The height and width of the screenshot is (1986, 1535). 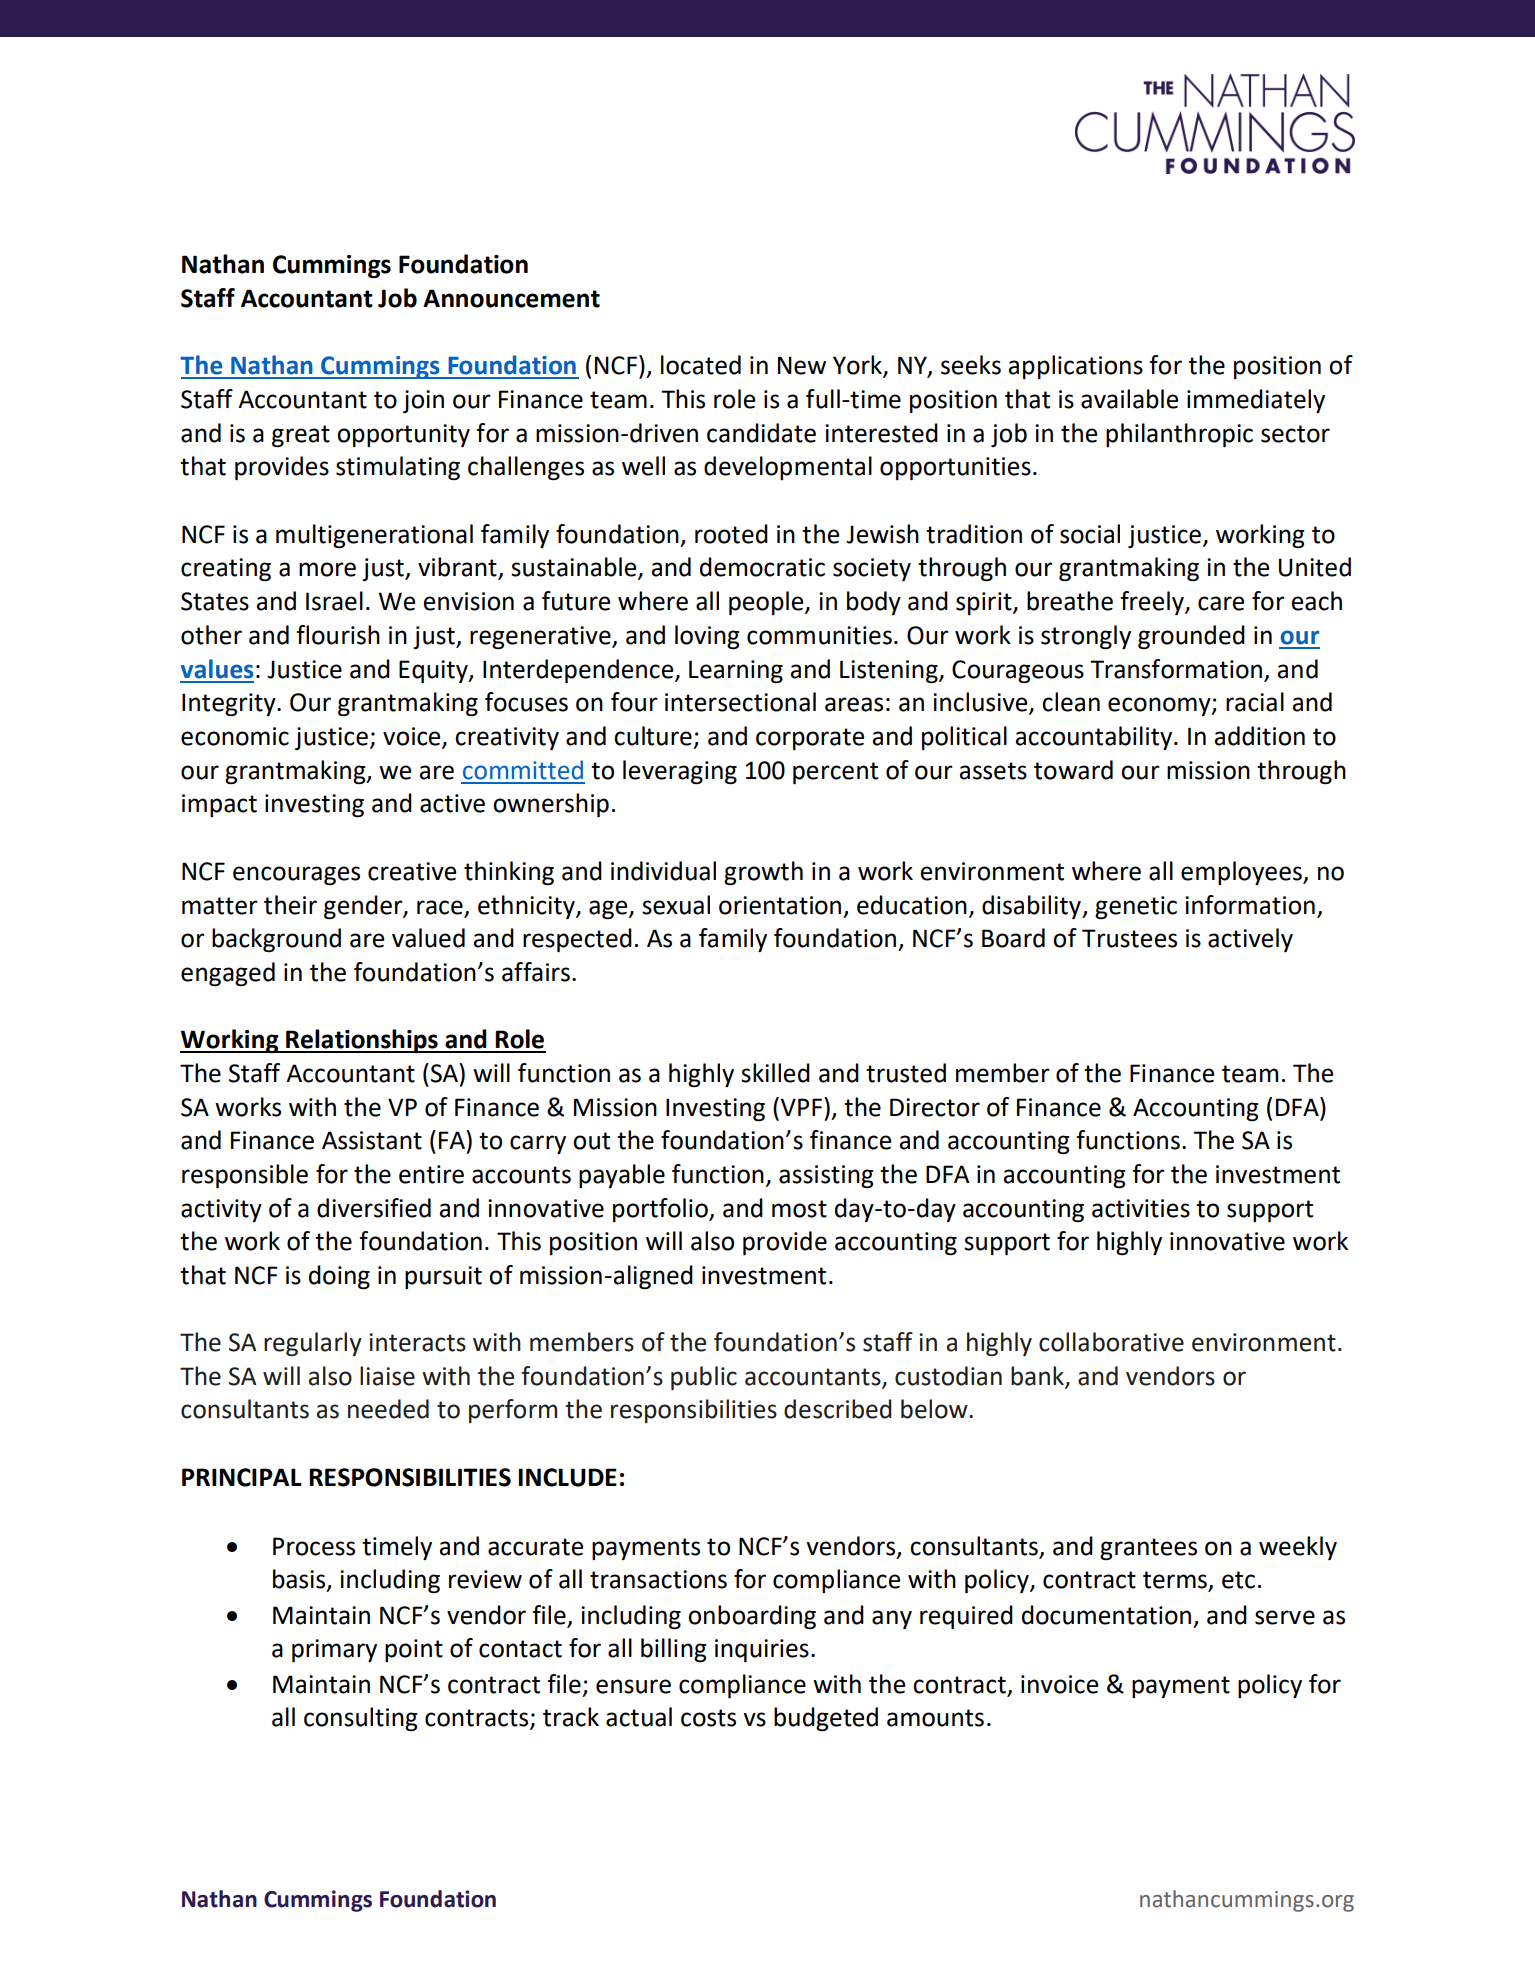 What do you see at coordinates (334, 1650) in the screenshot?
I see `primary` at bounding box center [334, 1650].
